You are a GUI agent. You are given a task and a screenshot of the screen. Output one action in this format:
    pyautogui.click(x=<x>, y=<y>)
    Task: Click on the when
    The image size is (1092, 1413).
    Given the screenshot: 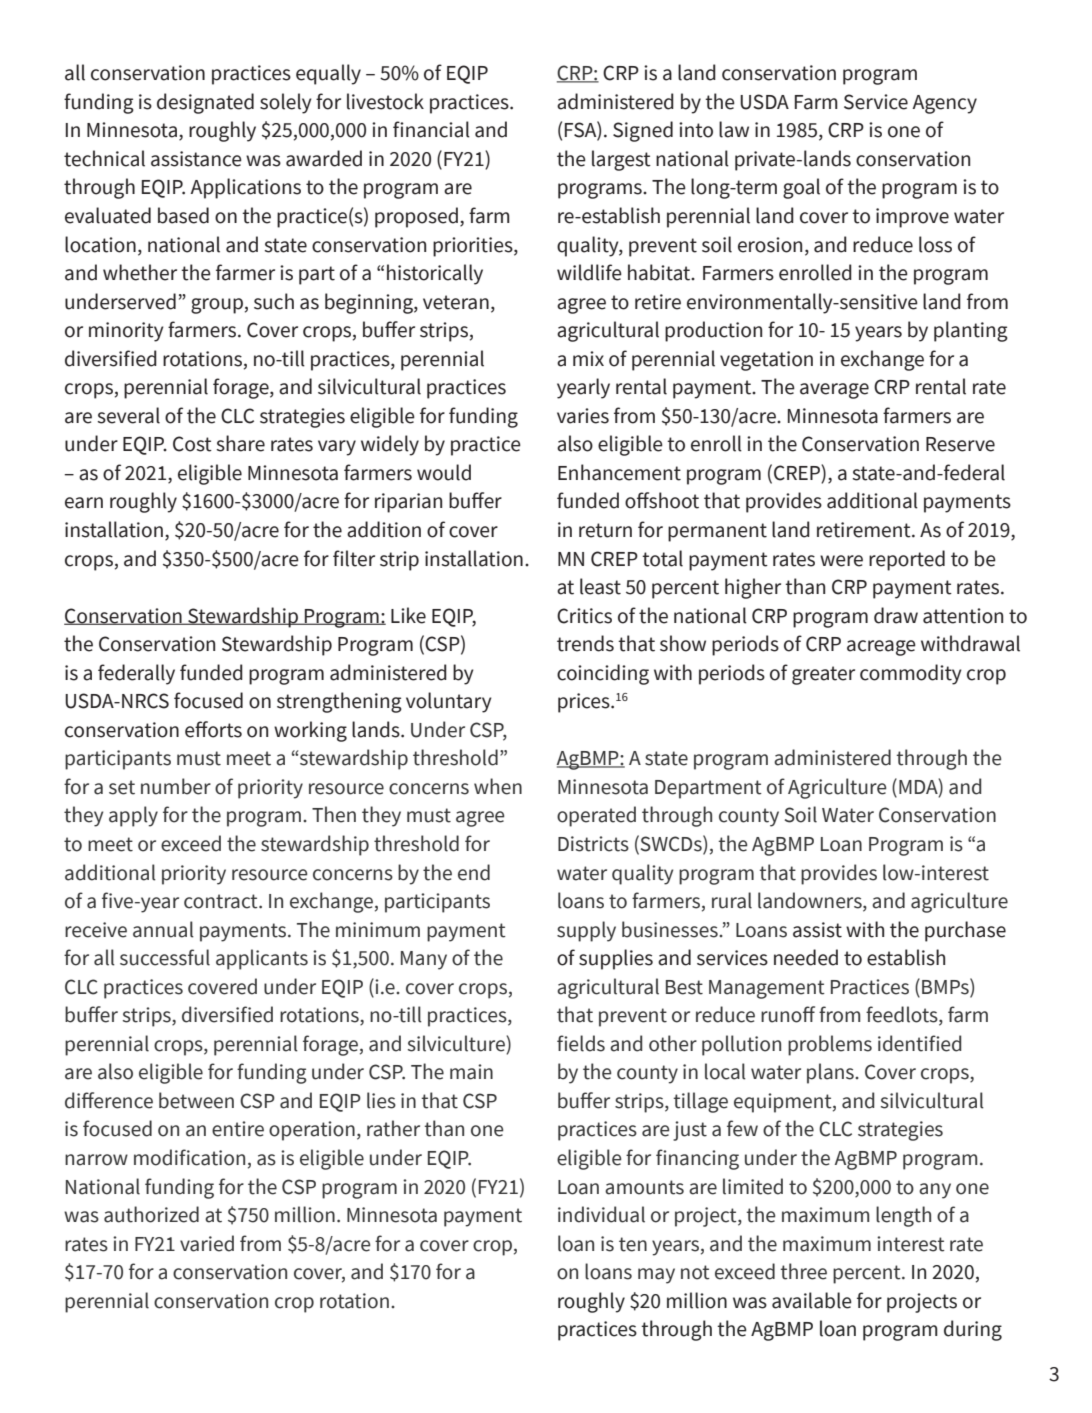 What is the action you would take?
    pyautogui.click(x=498, y=786)
